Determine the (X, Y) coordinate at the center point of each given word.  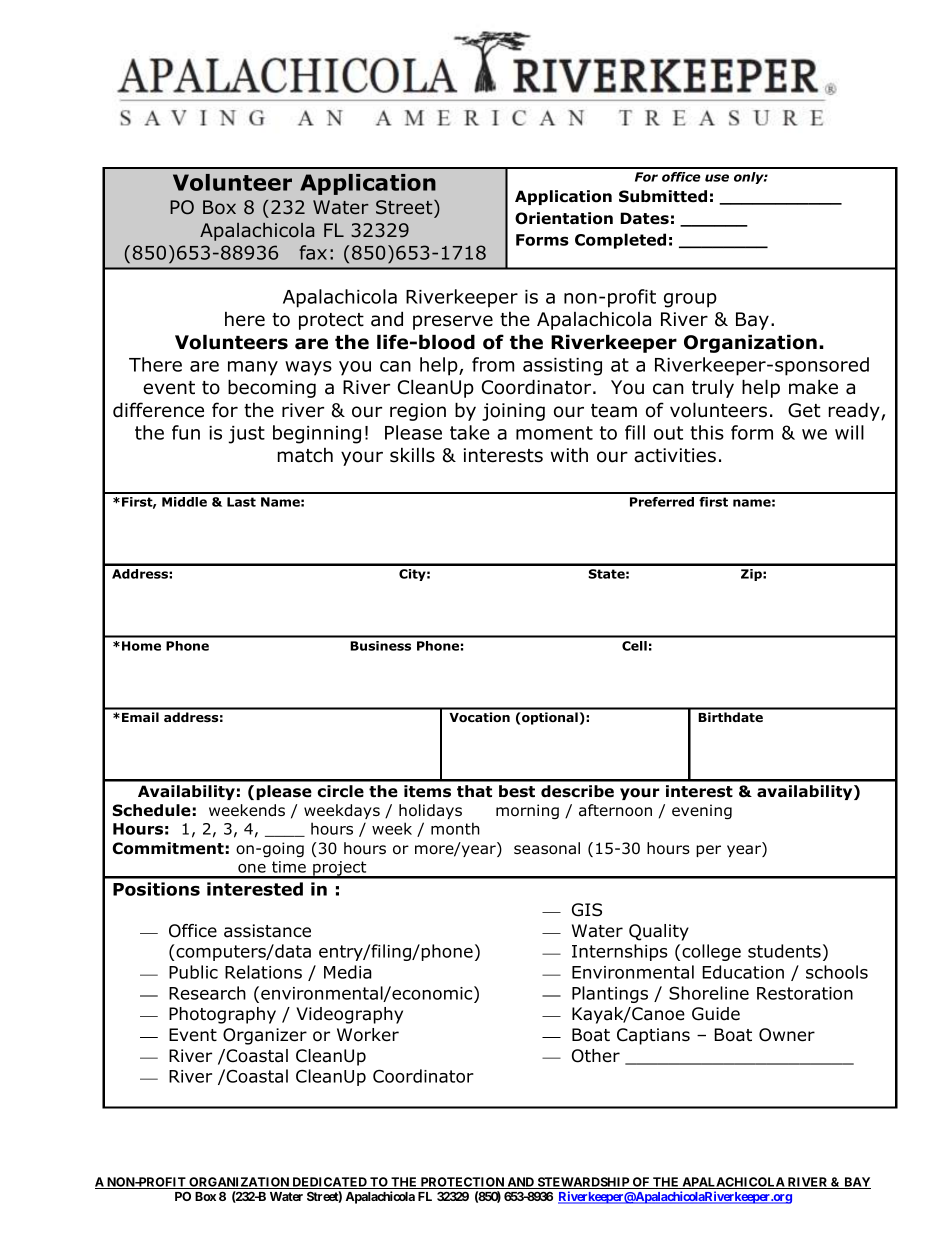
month (455, 828)
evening (702, 811)
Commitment (168, 848)
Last (241, 502)
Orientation (564, 218)
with (569, 454)
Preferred (662, 502)
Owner (787, 1035)
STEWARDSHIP (583, 1183)
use (717, 178)
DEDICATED (329, 1183)
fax (313, 252)
